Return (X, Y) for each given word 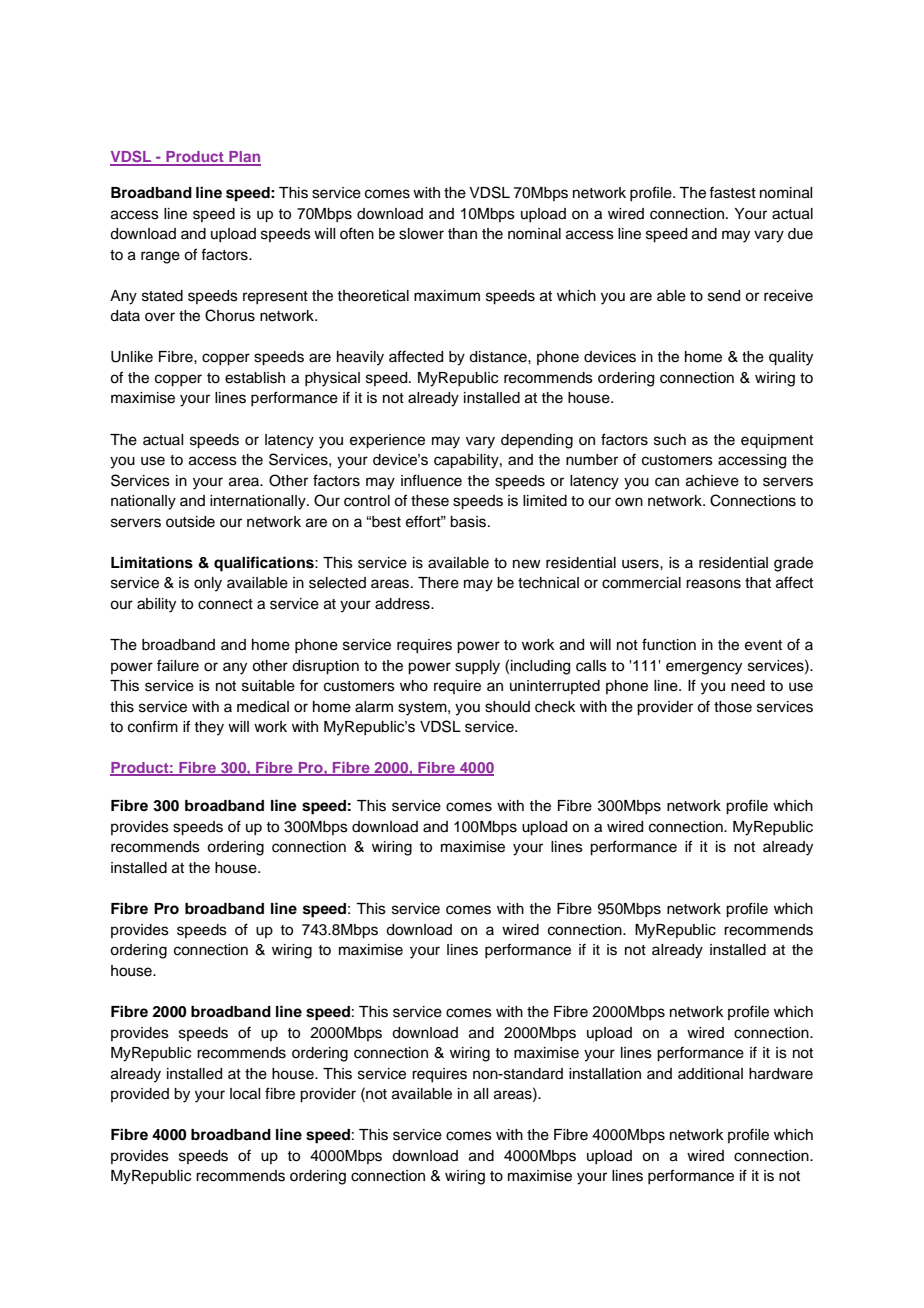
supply (477, 667)
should (507, 707)
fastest (732, 192)
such (670, 440)
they (209, 728)
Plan (244, 158)
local (245, 1094)
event (763, 645)
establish (255, 378)
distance (499, 357)
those (733, 707)
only (208, 584)
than (462, 233)
